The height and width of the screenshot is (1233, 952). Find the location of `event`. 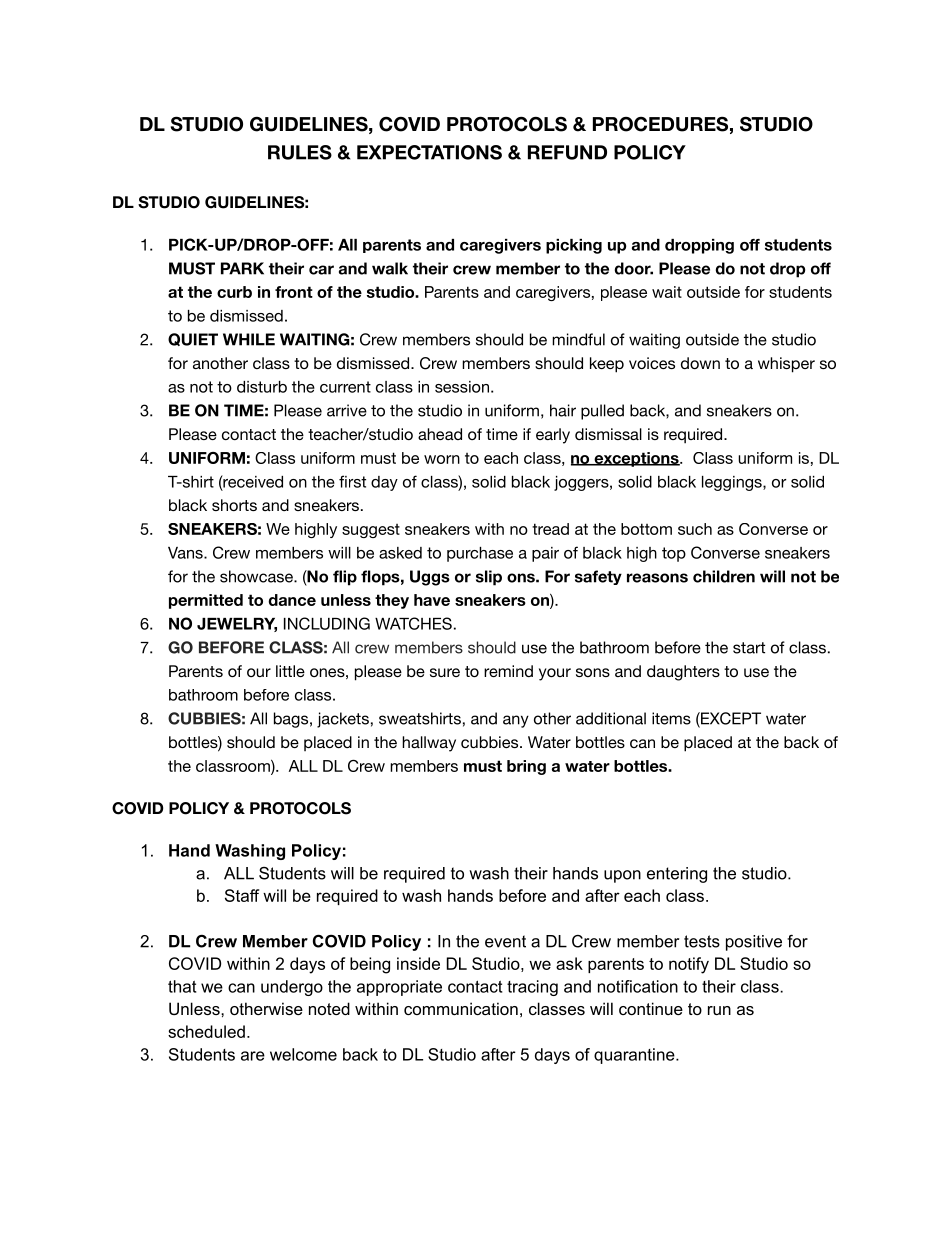

event is located at coordinates (505, 941).
